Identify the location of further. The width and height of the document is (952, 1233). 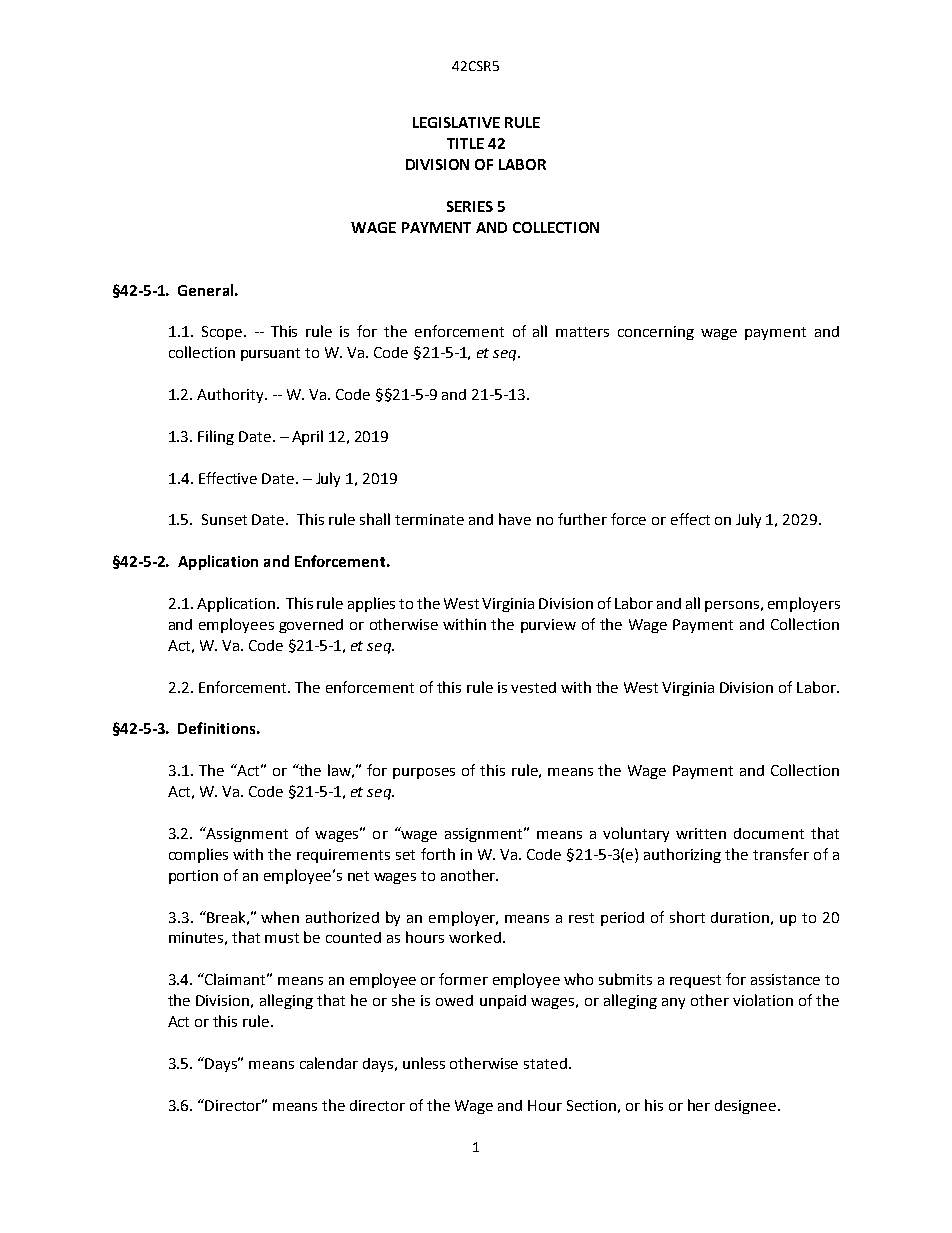
(582, 519).
